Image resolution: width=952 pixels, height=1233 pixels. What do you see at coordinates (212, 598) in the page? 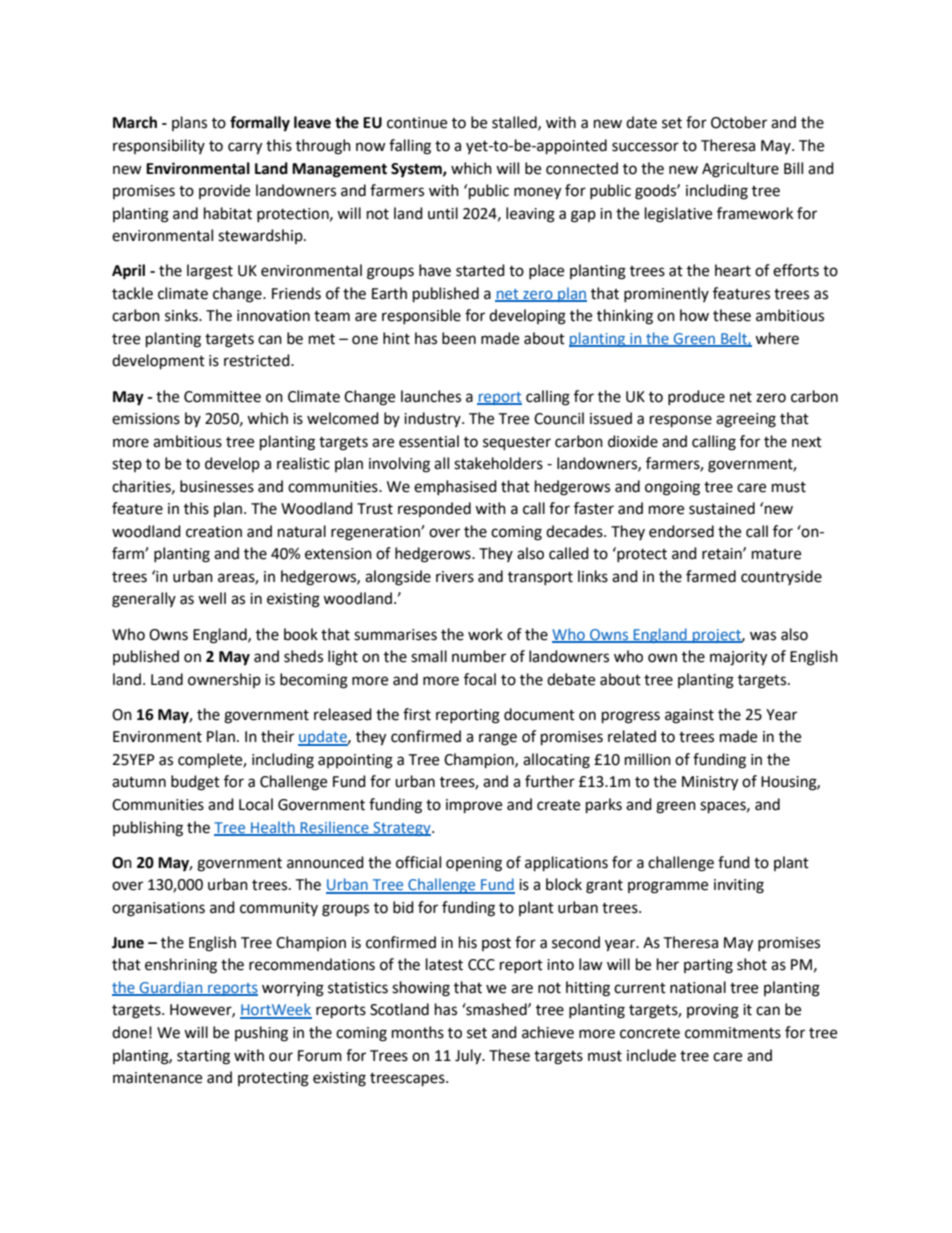
I see `well` at bounding box center [212, 598].
